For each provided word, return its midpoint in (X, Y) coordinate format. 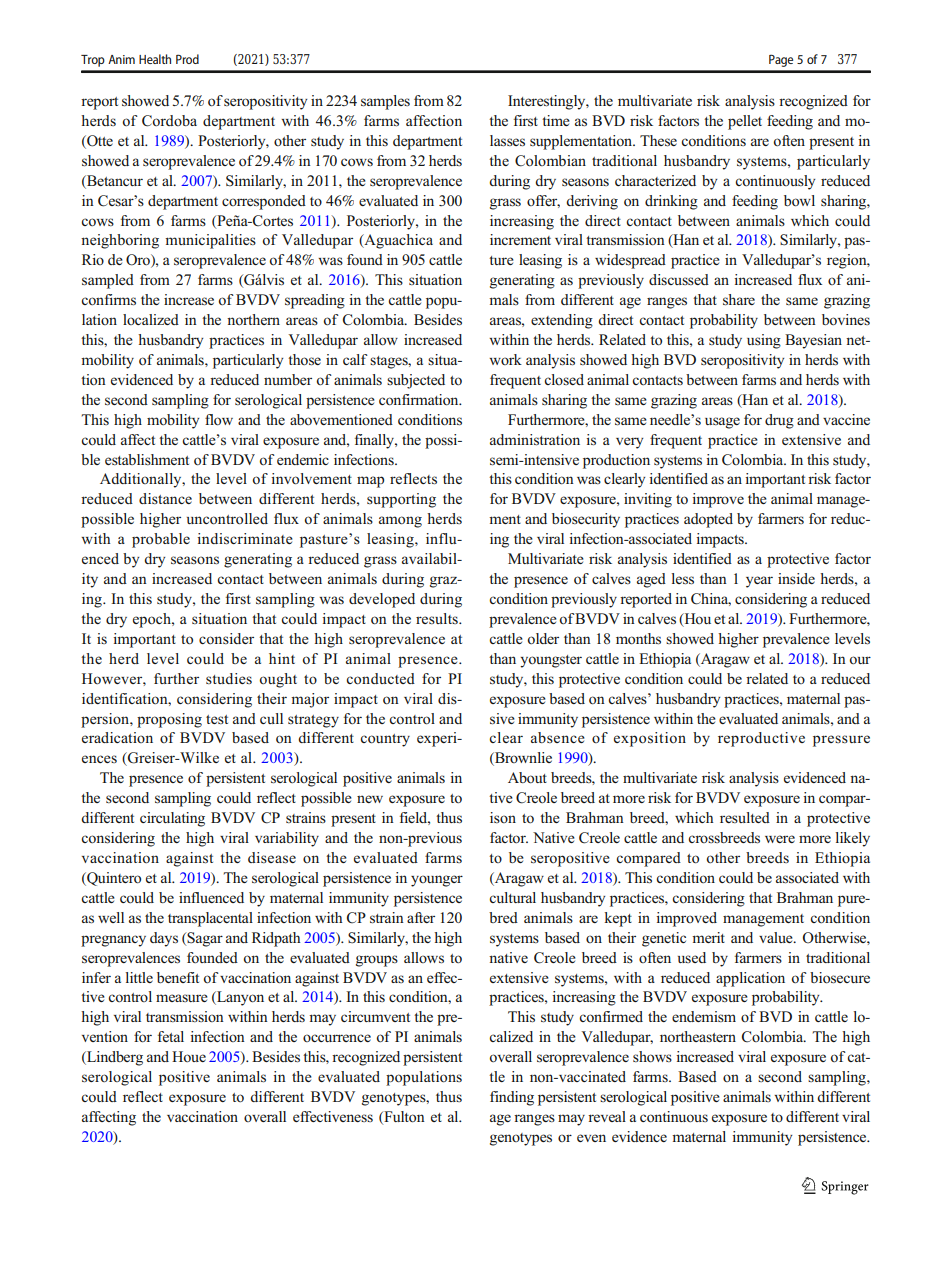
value (777, 937)
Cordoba (169, 121)
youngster (551, 661)
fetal (171, 1036)
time (556, 120)
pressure (841, 741)
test (217, 719)
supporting (401, 500)
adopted (708, 520)
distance (165, 498)
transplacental (210, 919)
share (739, 300)
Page (781, 60)
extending (562, 321)
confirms (108, 300)
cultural (512, 897)
